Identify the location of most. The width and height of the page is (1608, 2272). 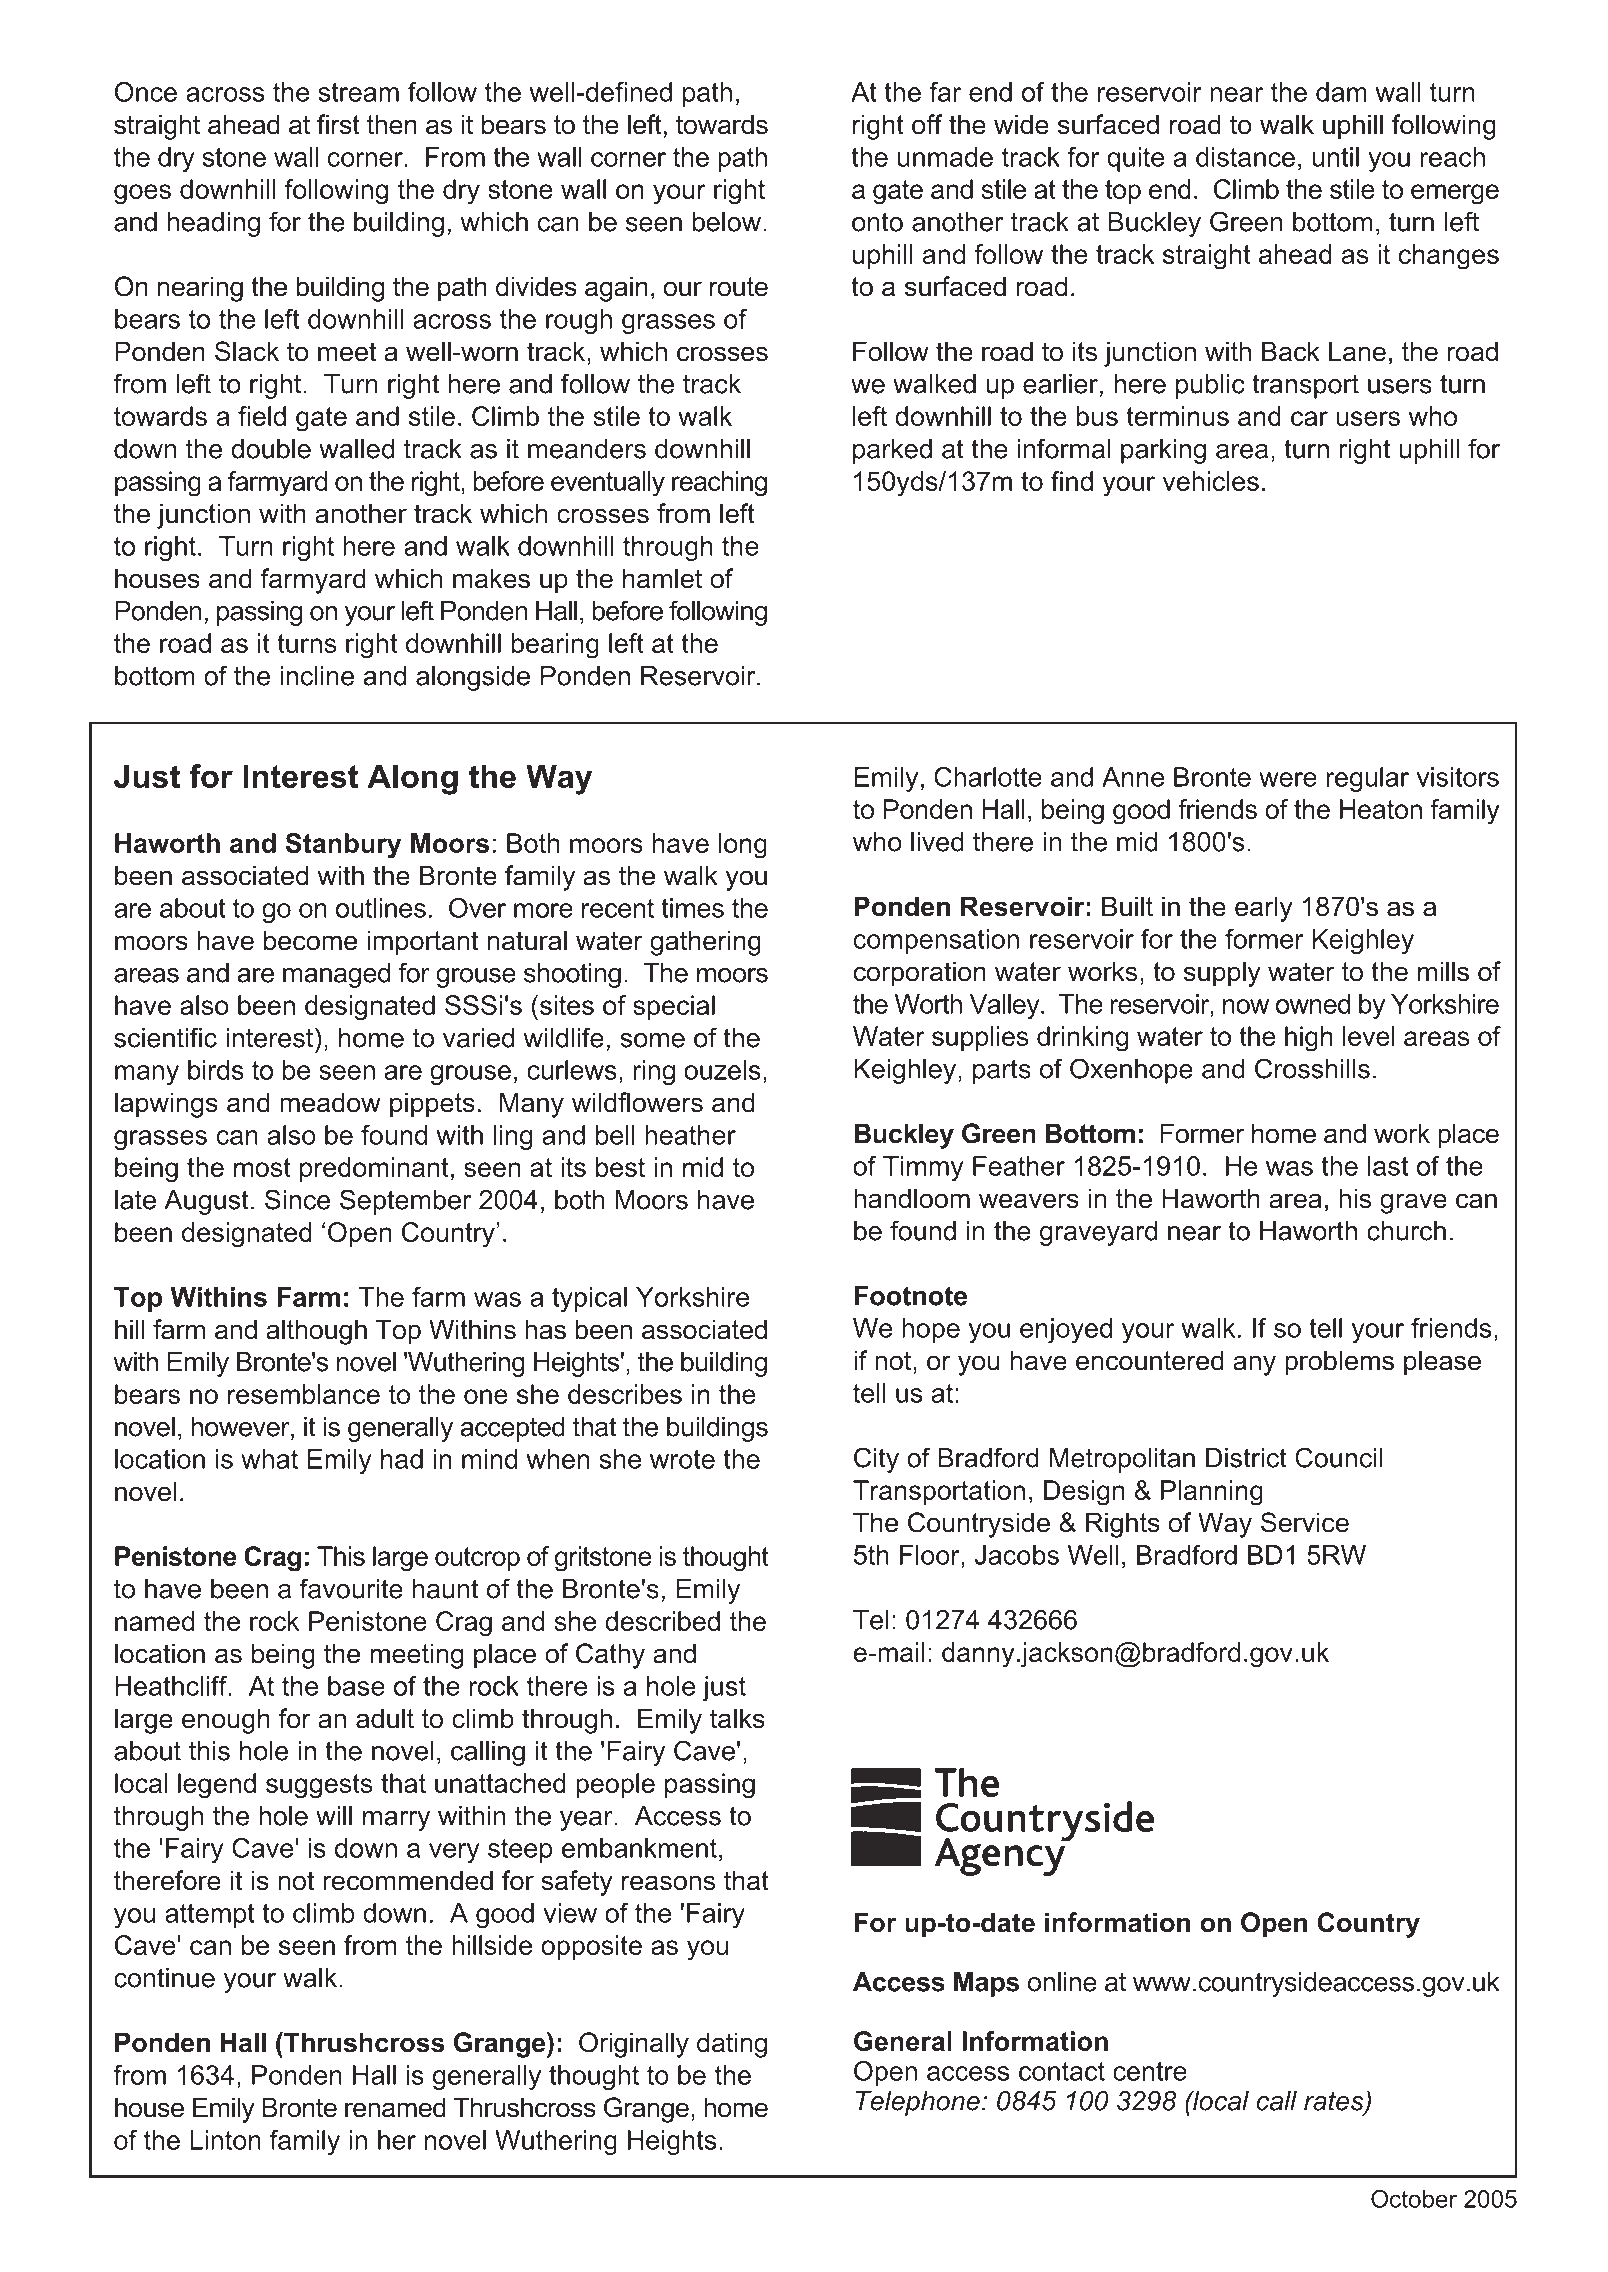
(262, 1167).
